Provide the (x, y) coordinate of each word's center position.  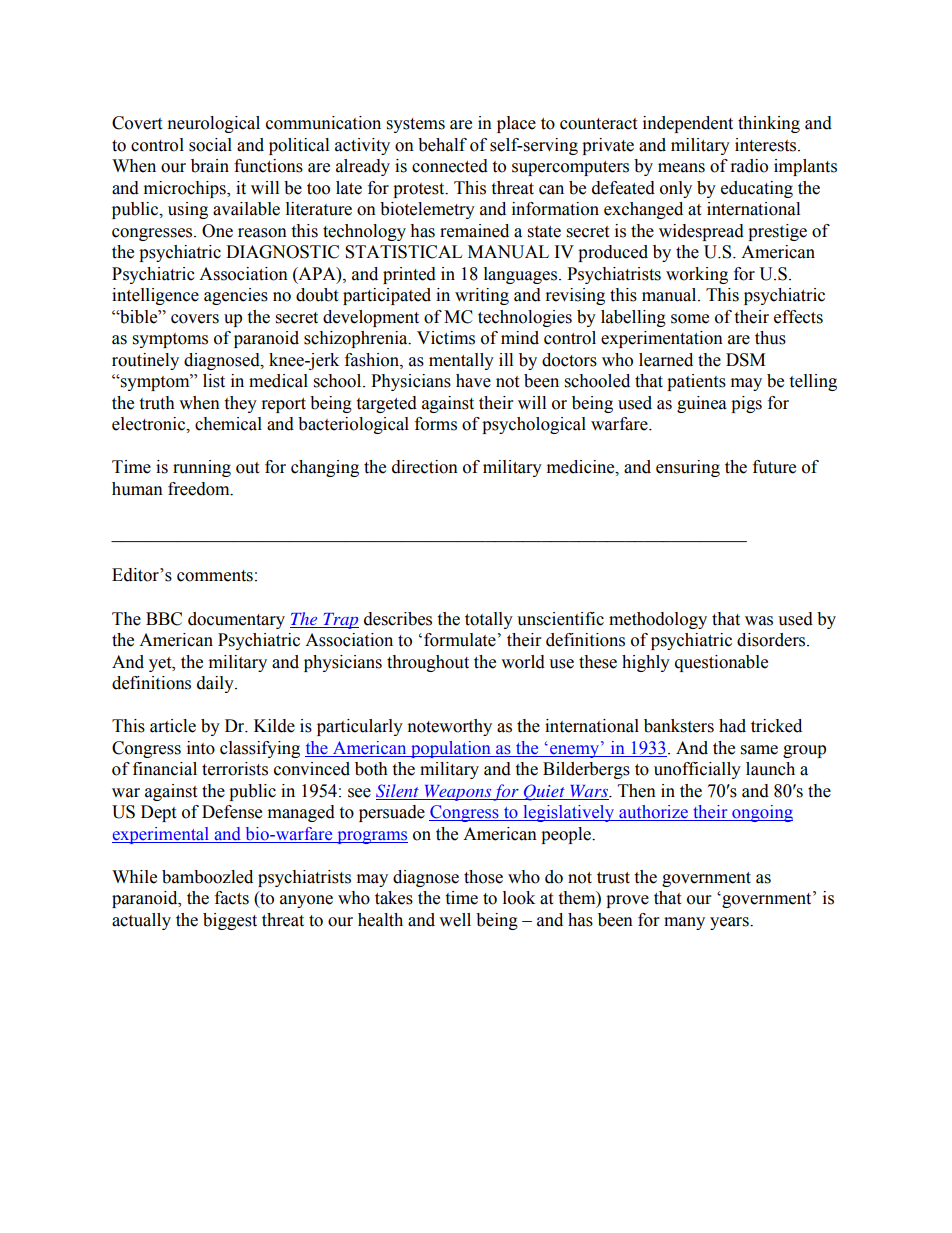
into (201, 748)
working (697, 275)
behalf (442, 145)
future (774, 467)
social (210, 145)
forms (436, 424)
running (202, 468)
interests (767, 145)
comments (215, 576)
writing (482, 296)
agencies (236, 296)
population (451, 749)
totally (489, 620)
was (759, 621)
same (759, 750)
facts (232, 898)
